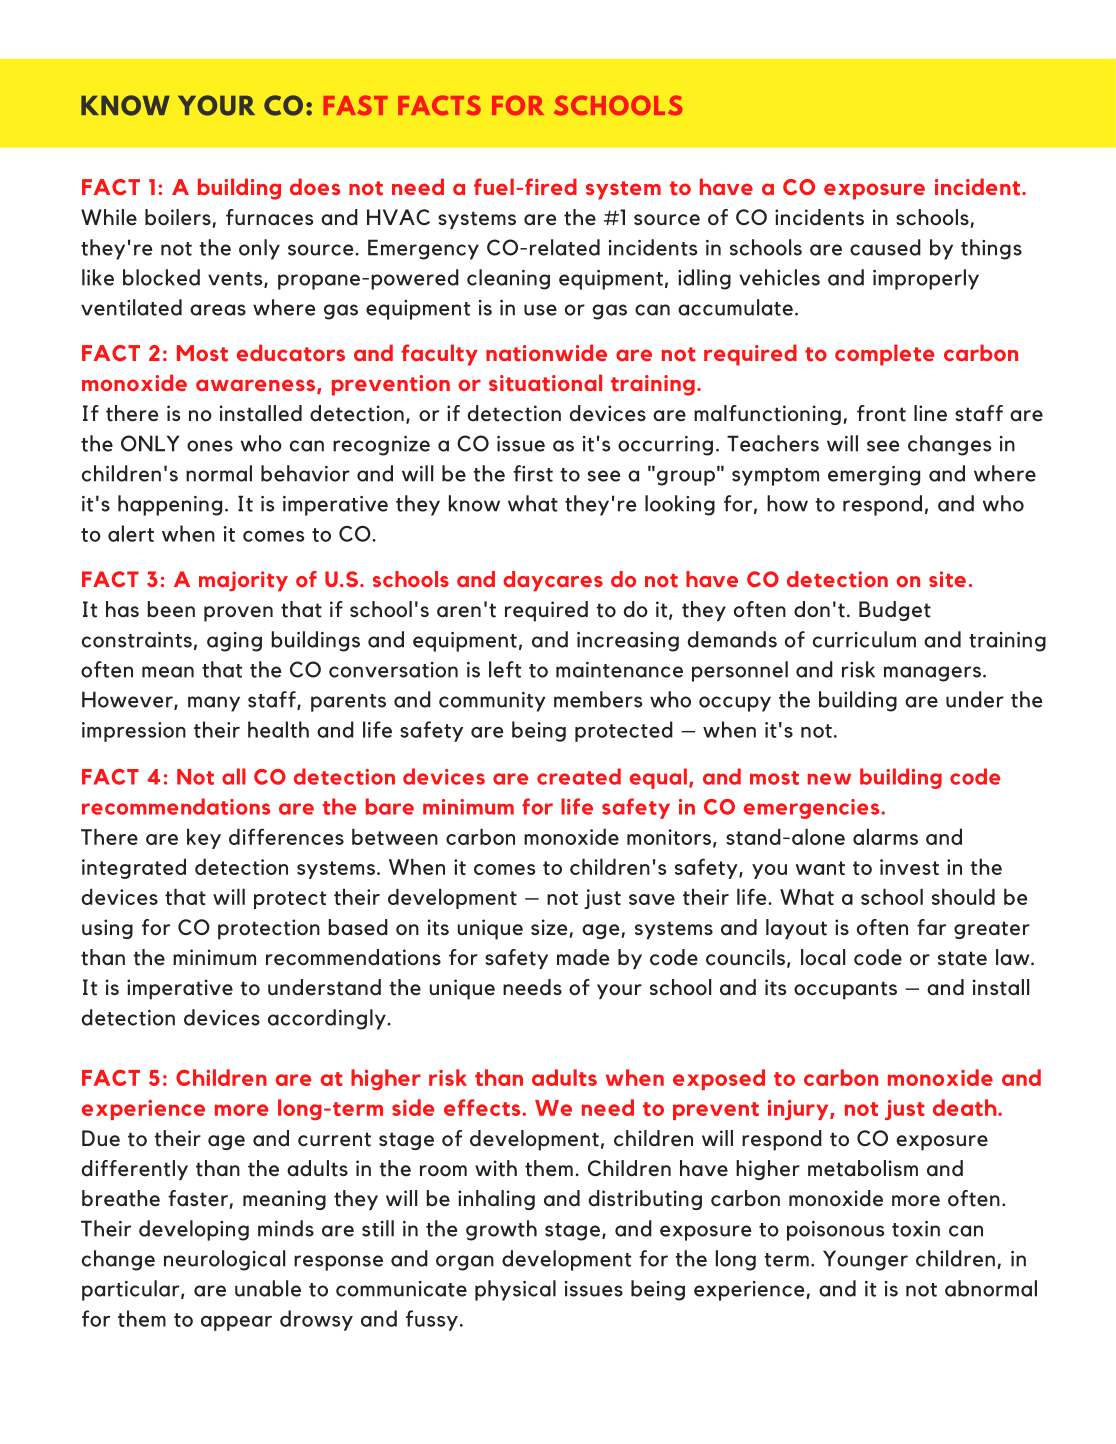 Image resolution: width=1116 pixels, height=1444 pixels. What do you see at coordinates (107, 929) in the screenshot?
I see `using` at bounding box center [107, 929].
